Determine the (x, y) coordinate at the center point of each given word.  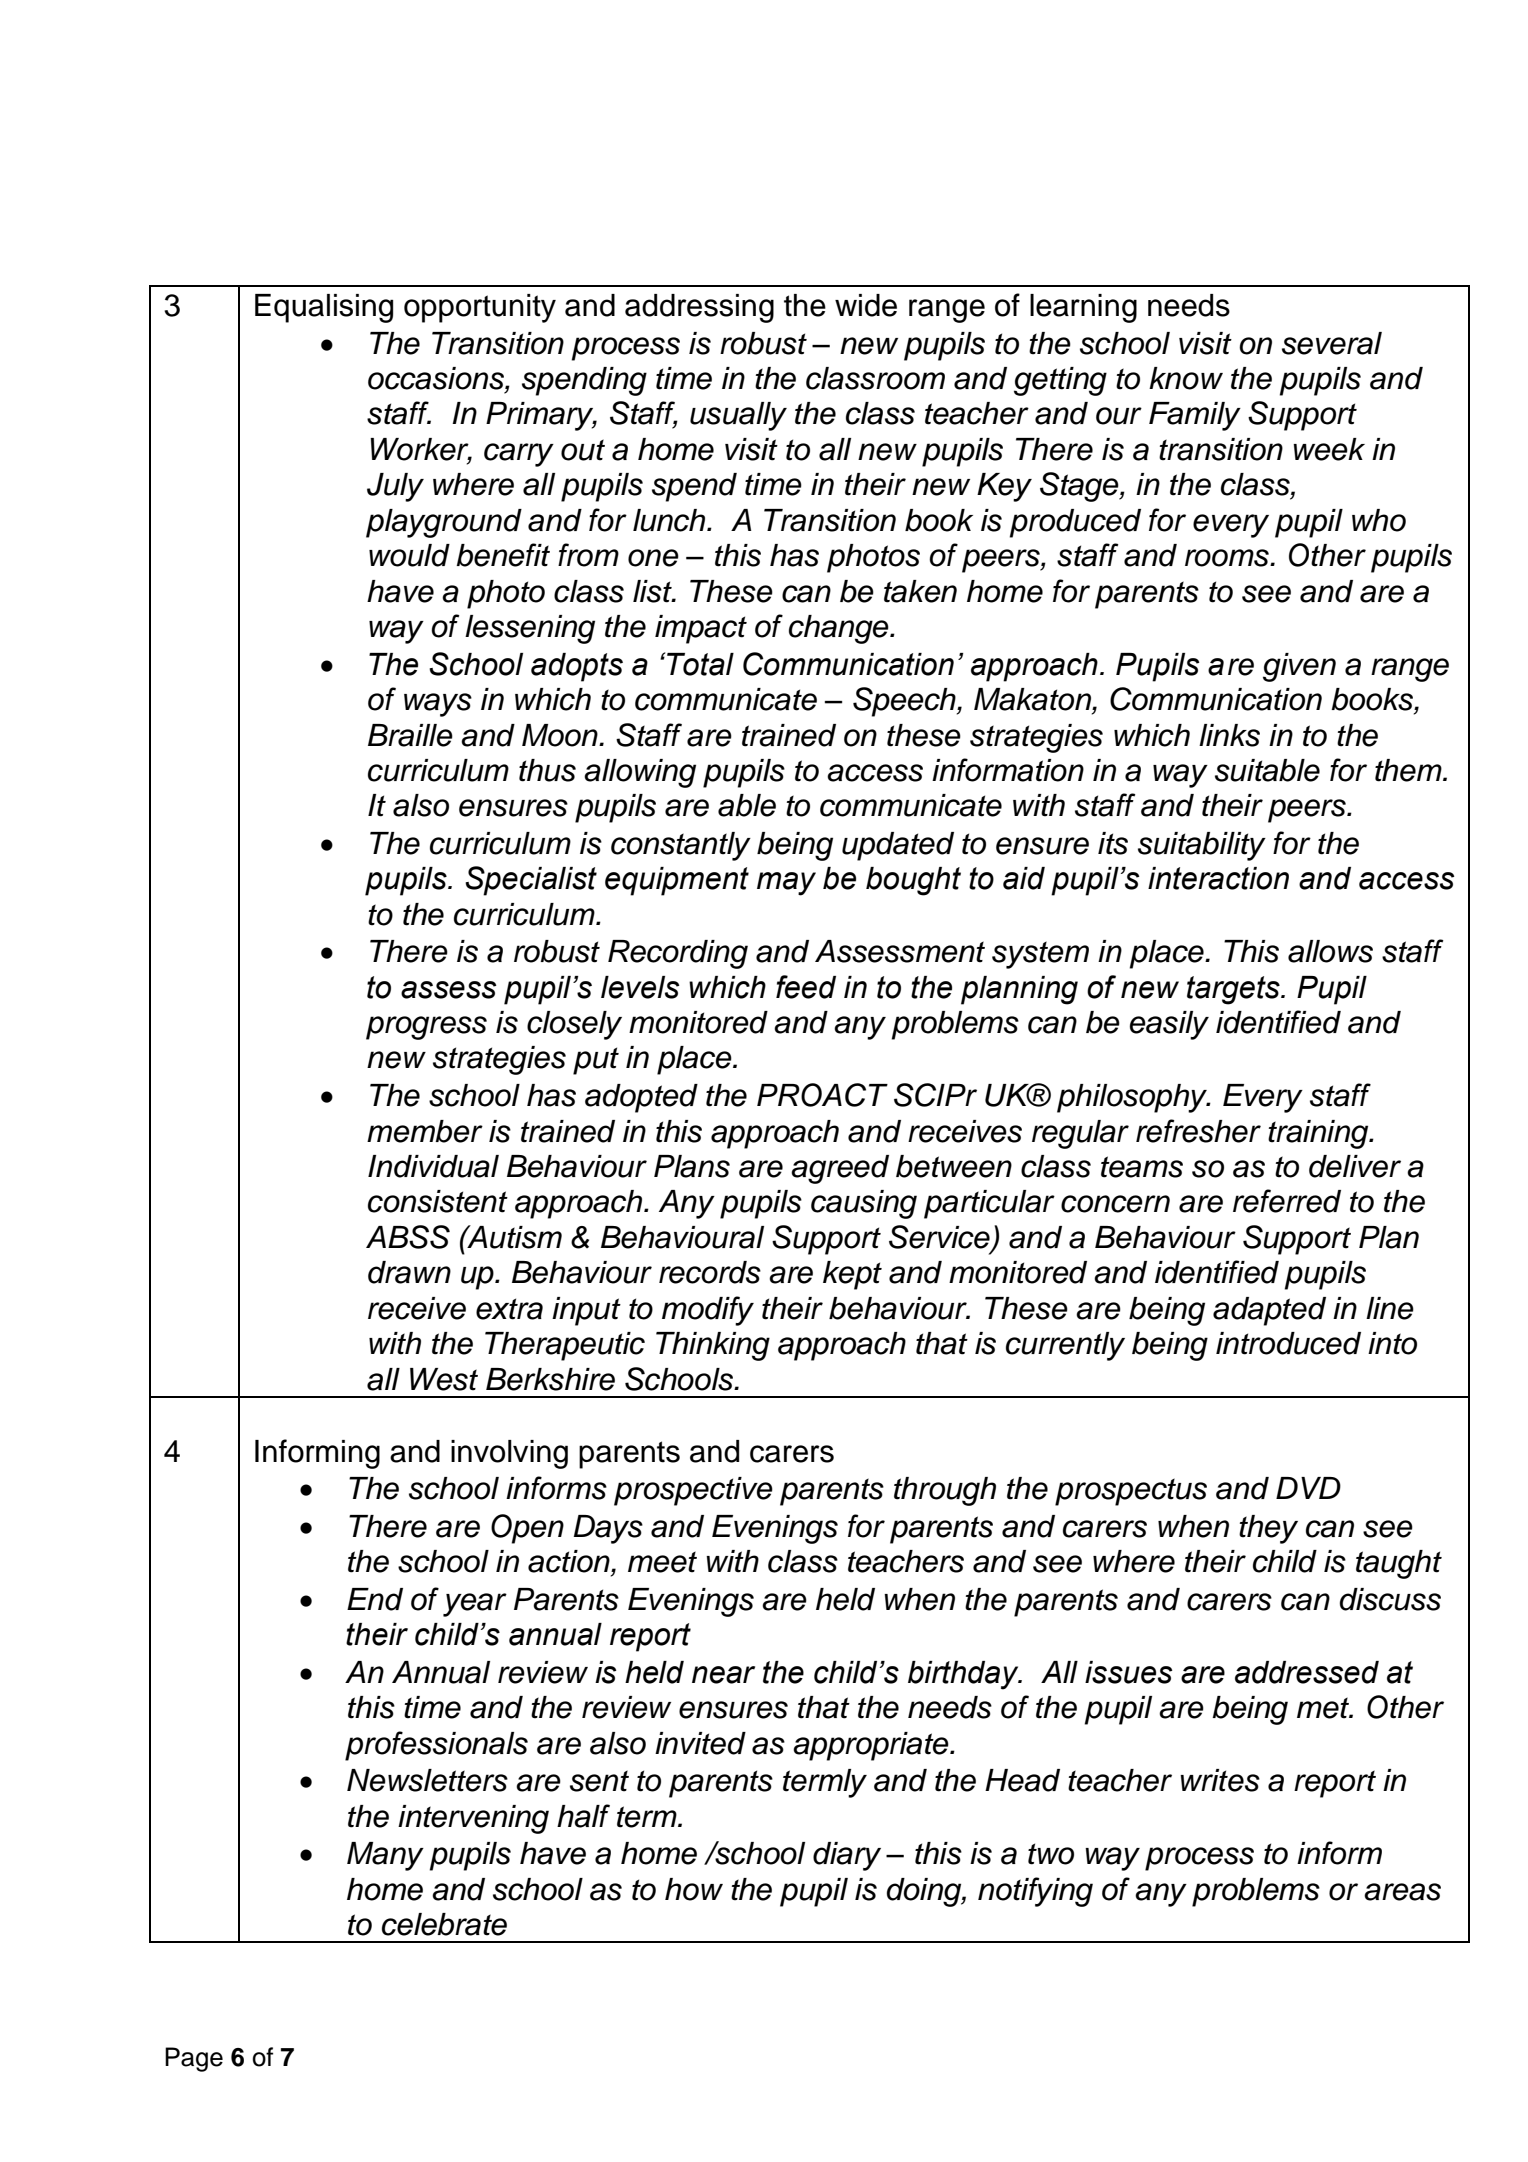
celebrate (444, 1924)
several (1332, 343)
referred (1287, 1201)
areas (1402, 1892)
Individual (433, 1166)
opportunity (480, 308)
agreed (840, 1169)
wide (866, 305)
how (694, 1889)
